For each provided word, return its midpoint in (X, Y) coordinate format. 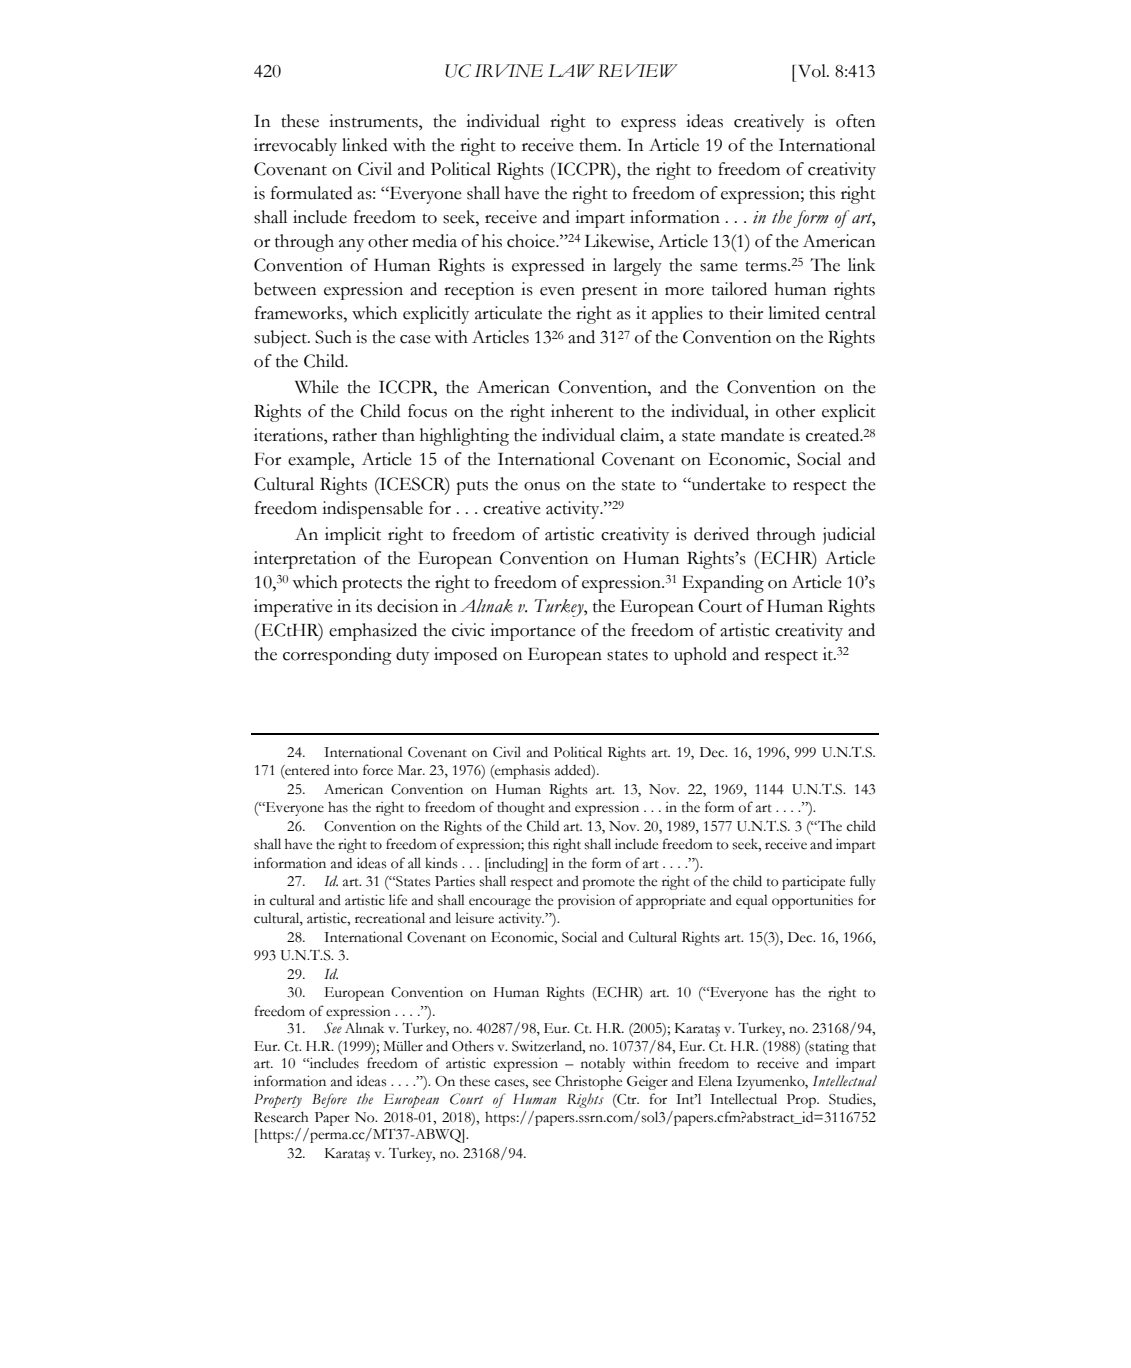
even (557, 291)
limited (794, 313)
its (363, 606)
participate (813, 883)
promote (609, 884)
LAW (571, 70)
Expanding (723, 584)
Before (329, 1100)
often (855, 121)
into (346, 770)
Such (333, 337)
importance (533, 632)
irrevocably (295, 147)
